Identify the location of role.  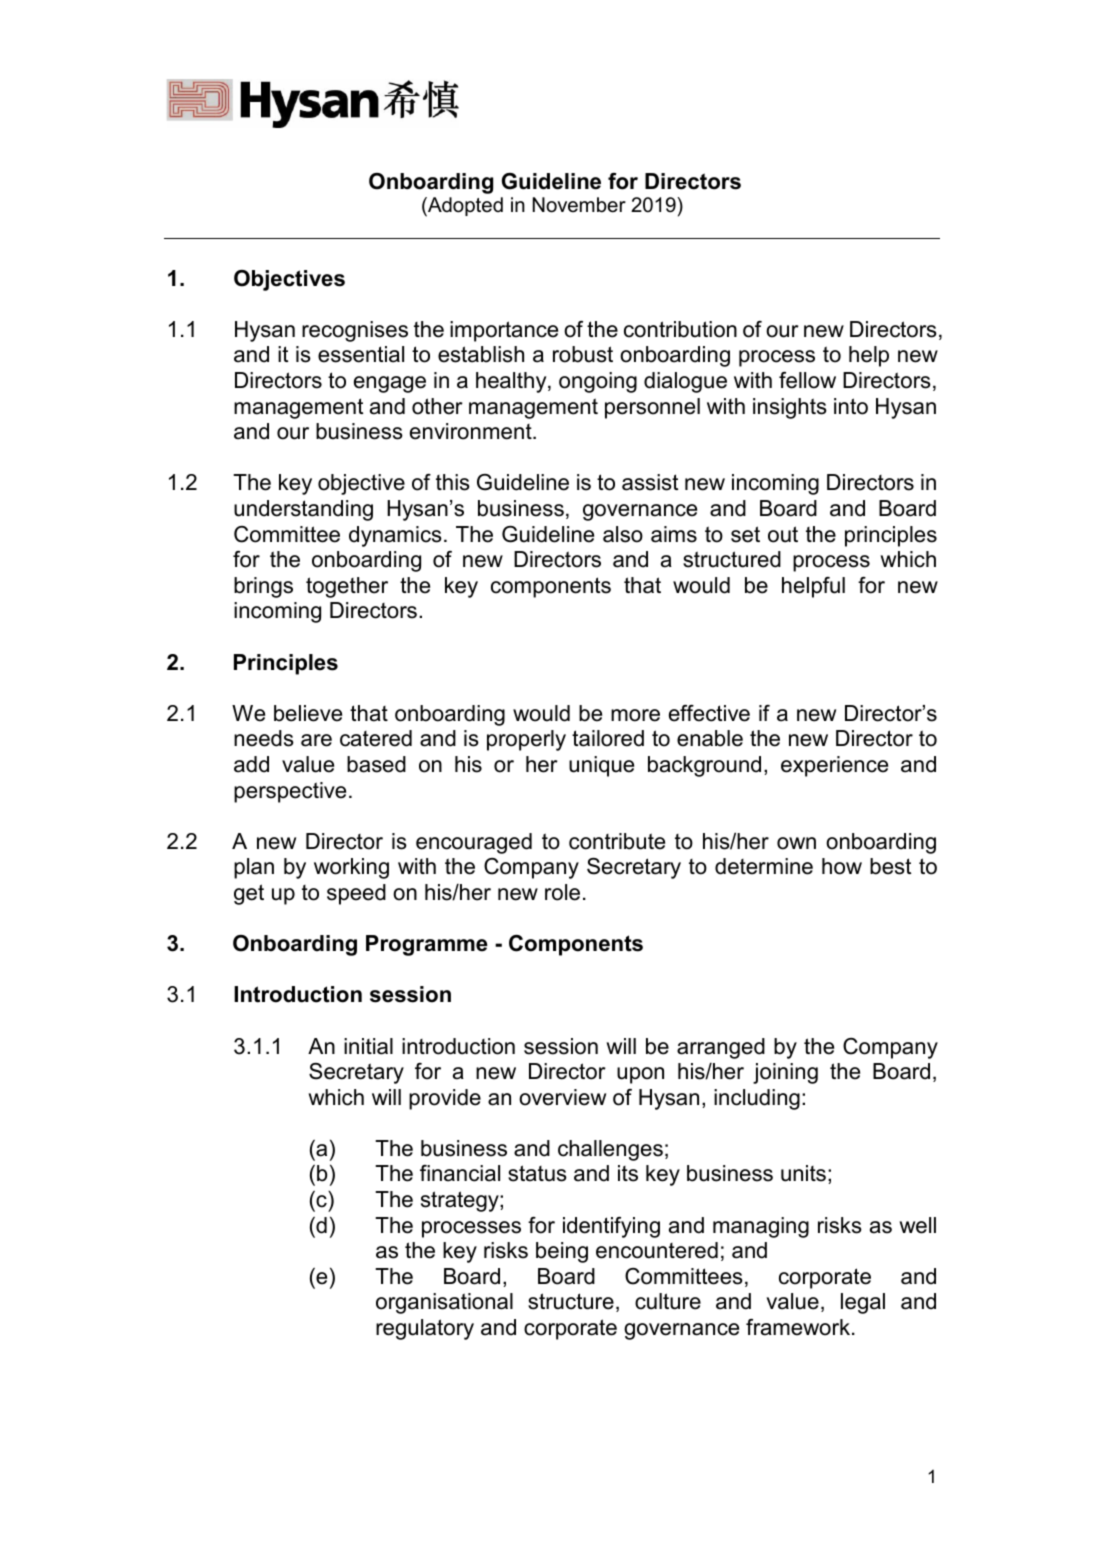
(562, 892).
